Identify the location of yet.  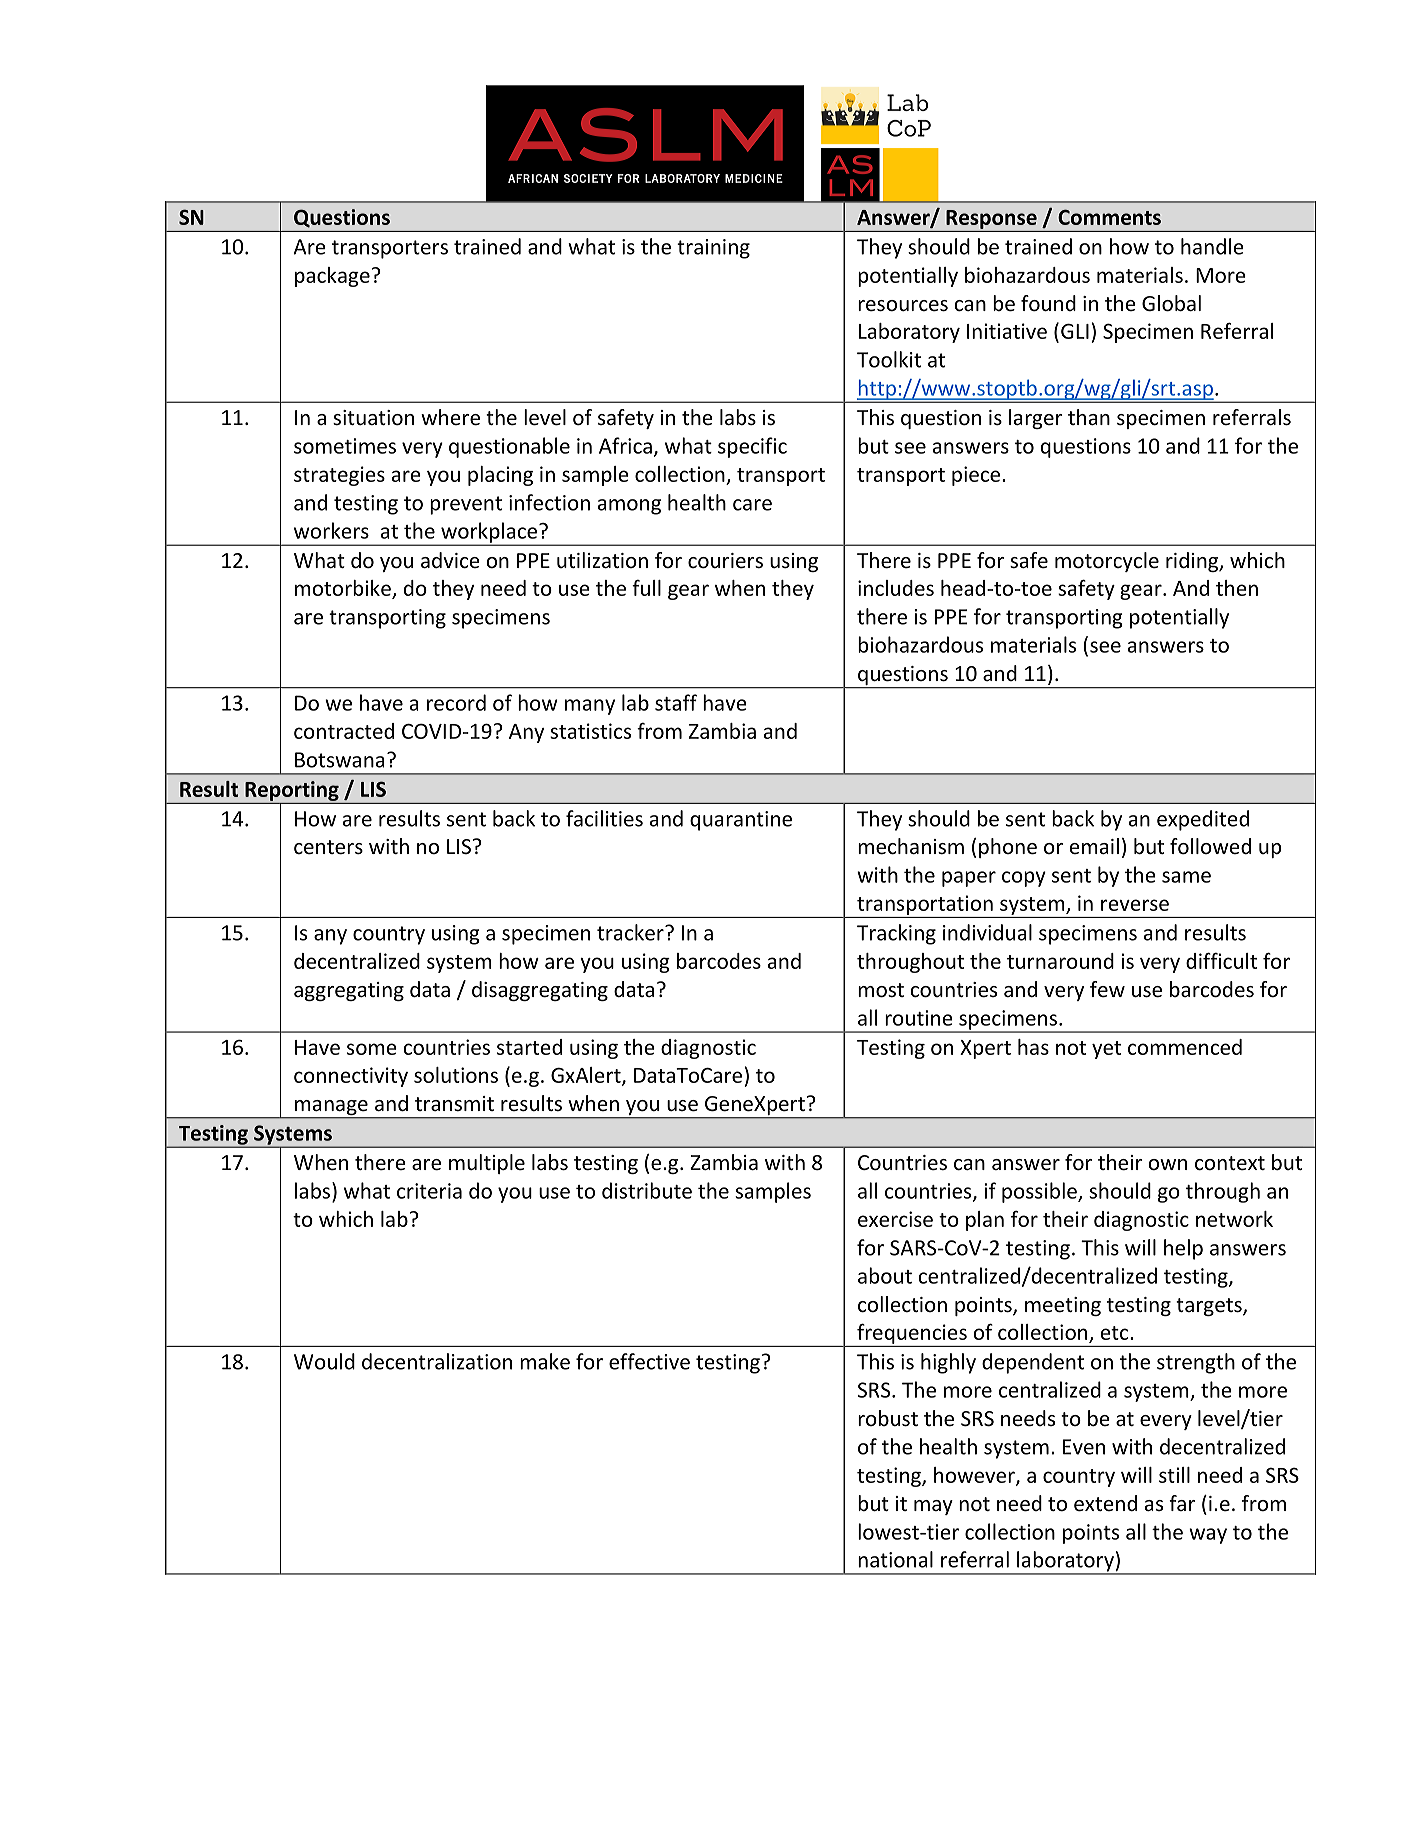
(1106, 1050).
